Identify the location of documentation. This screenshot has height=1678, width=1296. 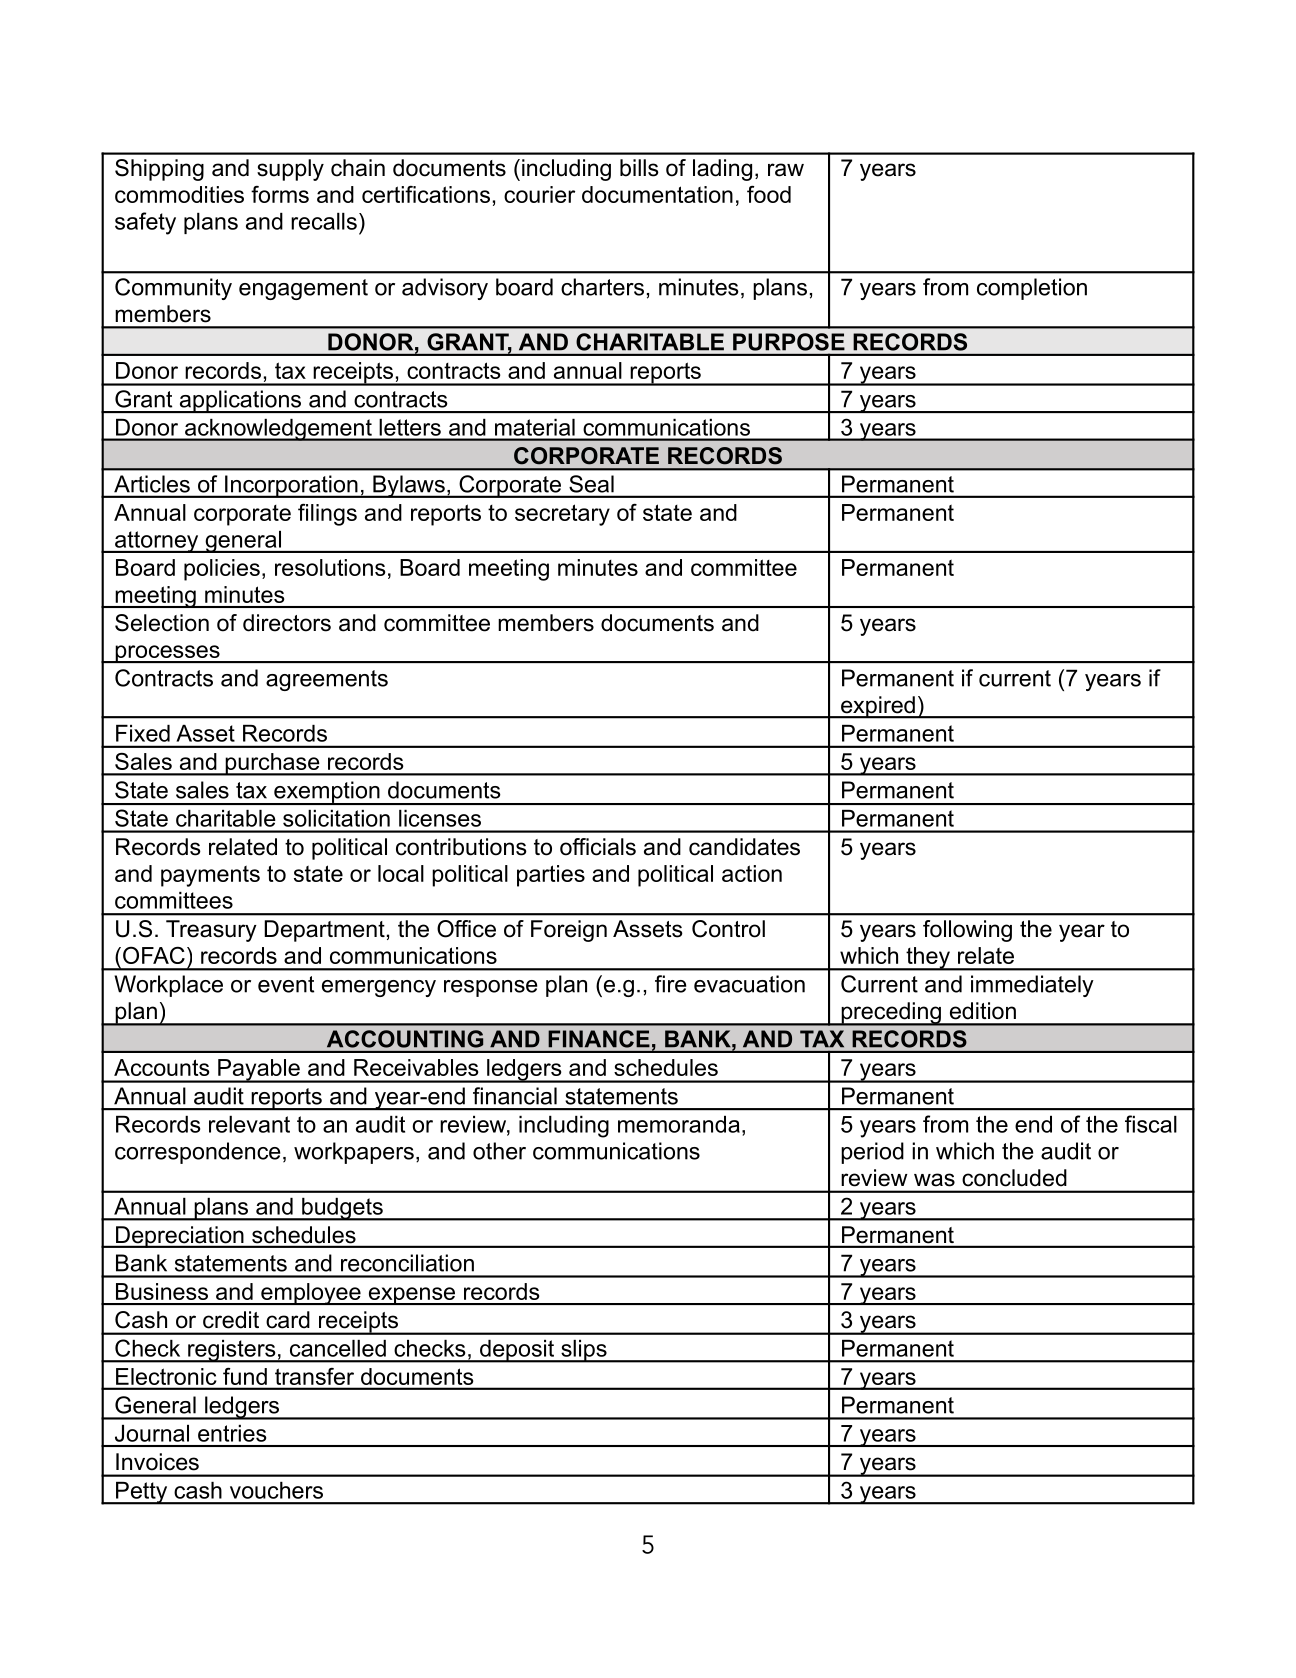
(657, 194).
